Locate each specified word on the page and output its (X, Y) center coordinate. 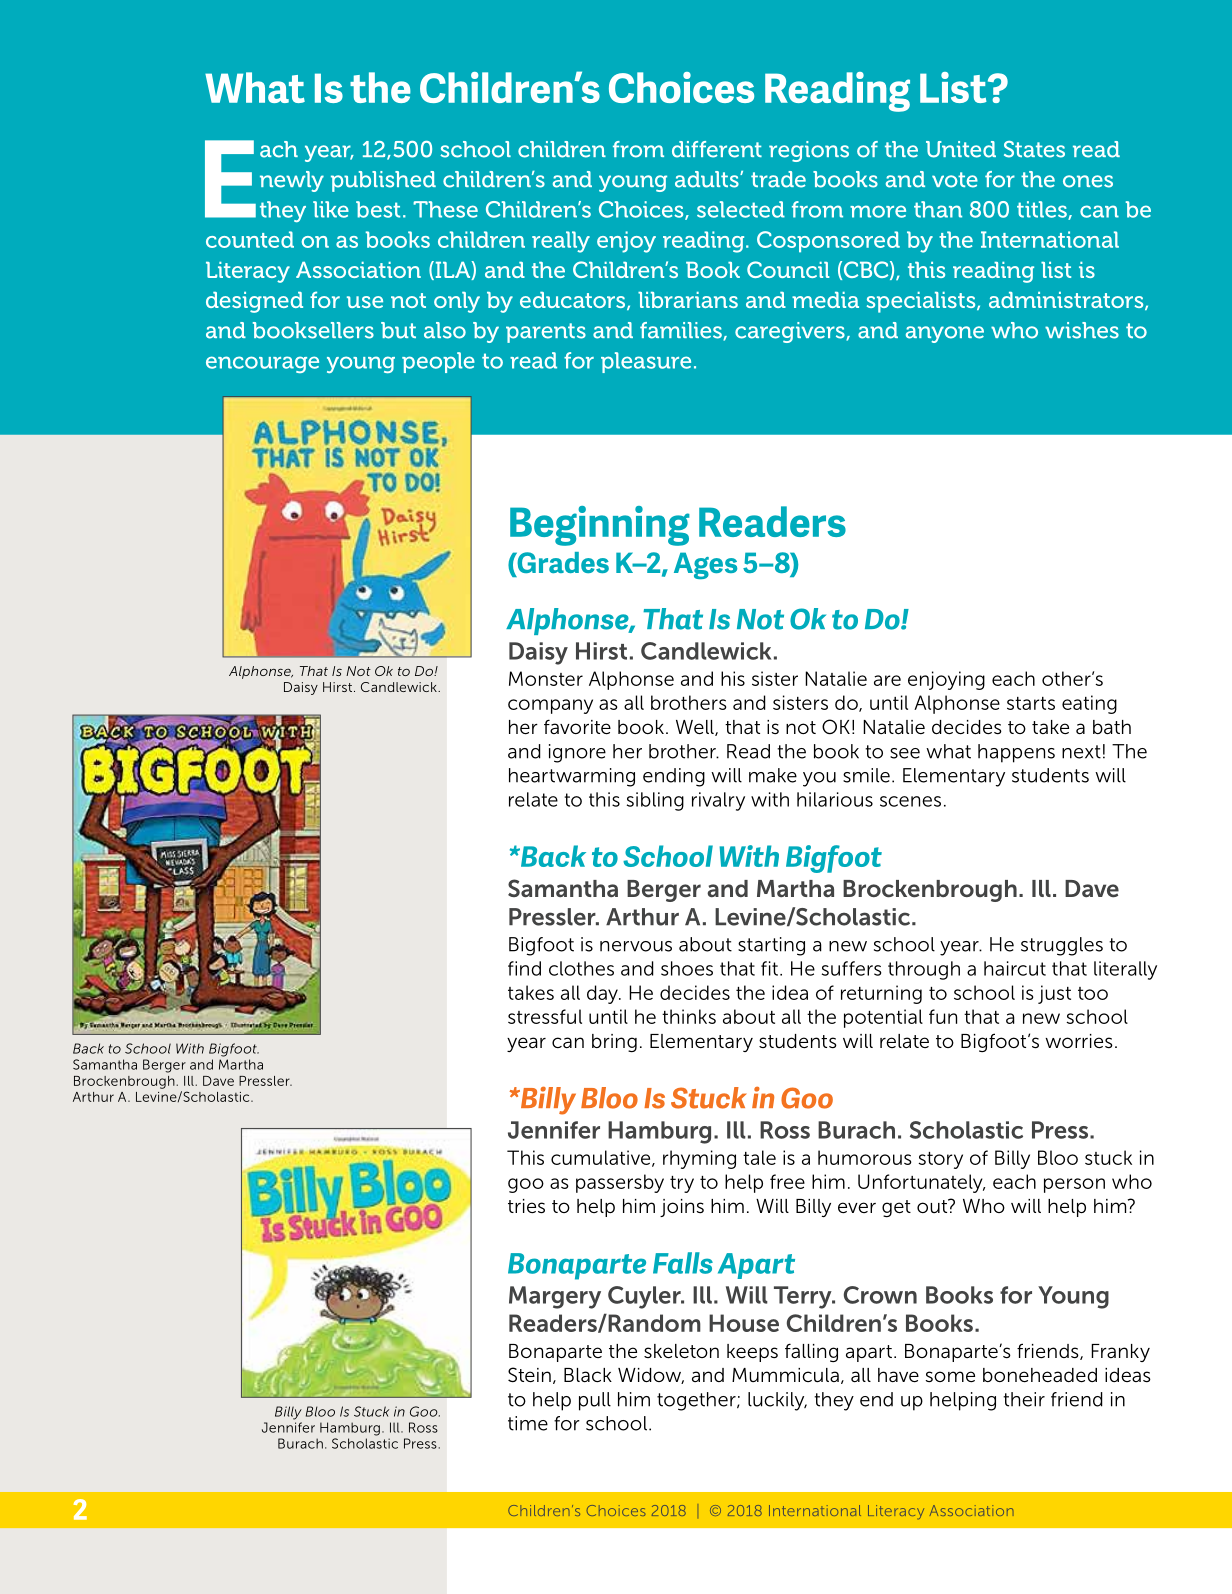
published (383, 181)
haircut (1015, 968)
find (524, 968)
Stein (529, 1375)
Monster (546, 678)
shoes (687, 968)
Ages (705, 565)
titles (1043, 210)
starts (1031, 703)
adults (708, 179)
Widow (651, 1376)
